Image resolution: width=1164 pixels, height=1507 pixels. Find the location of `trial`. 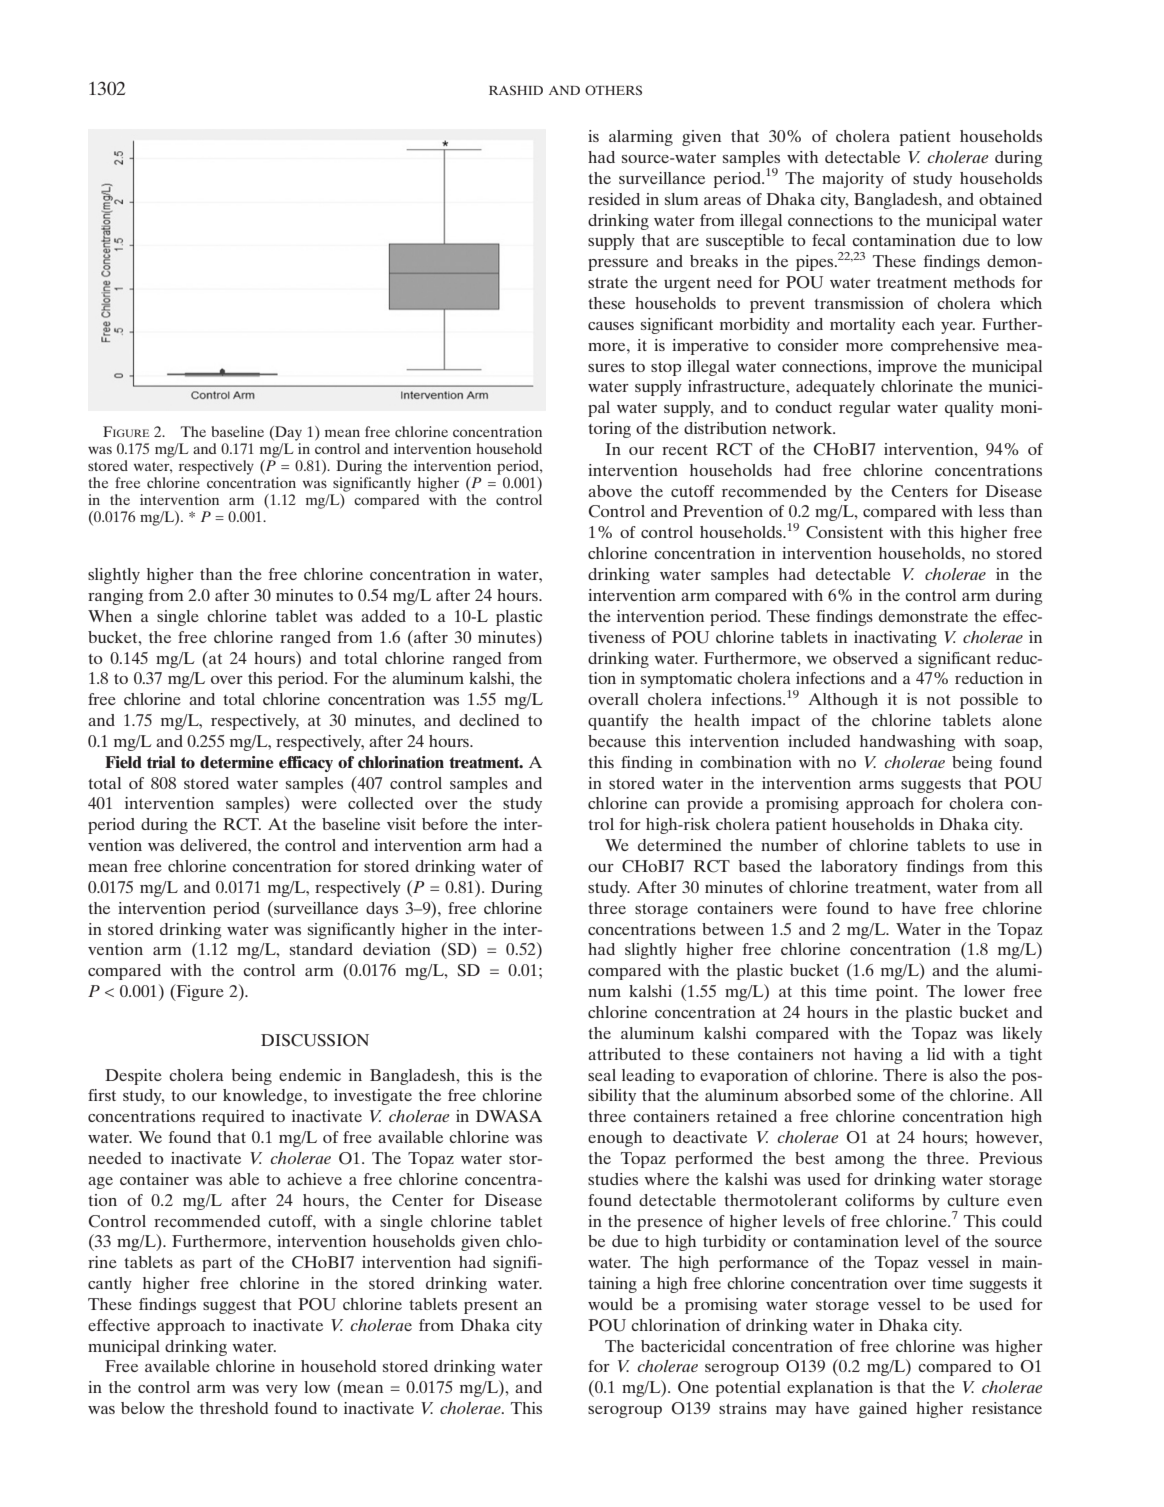

trial is located at coordinates (161, 762).
